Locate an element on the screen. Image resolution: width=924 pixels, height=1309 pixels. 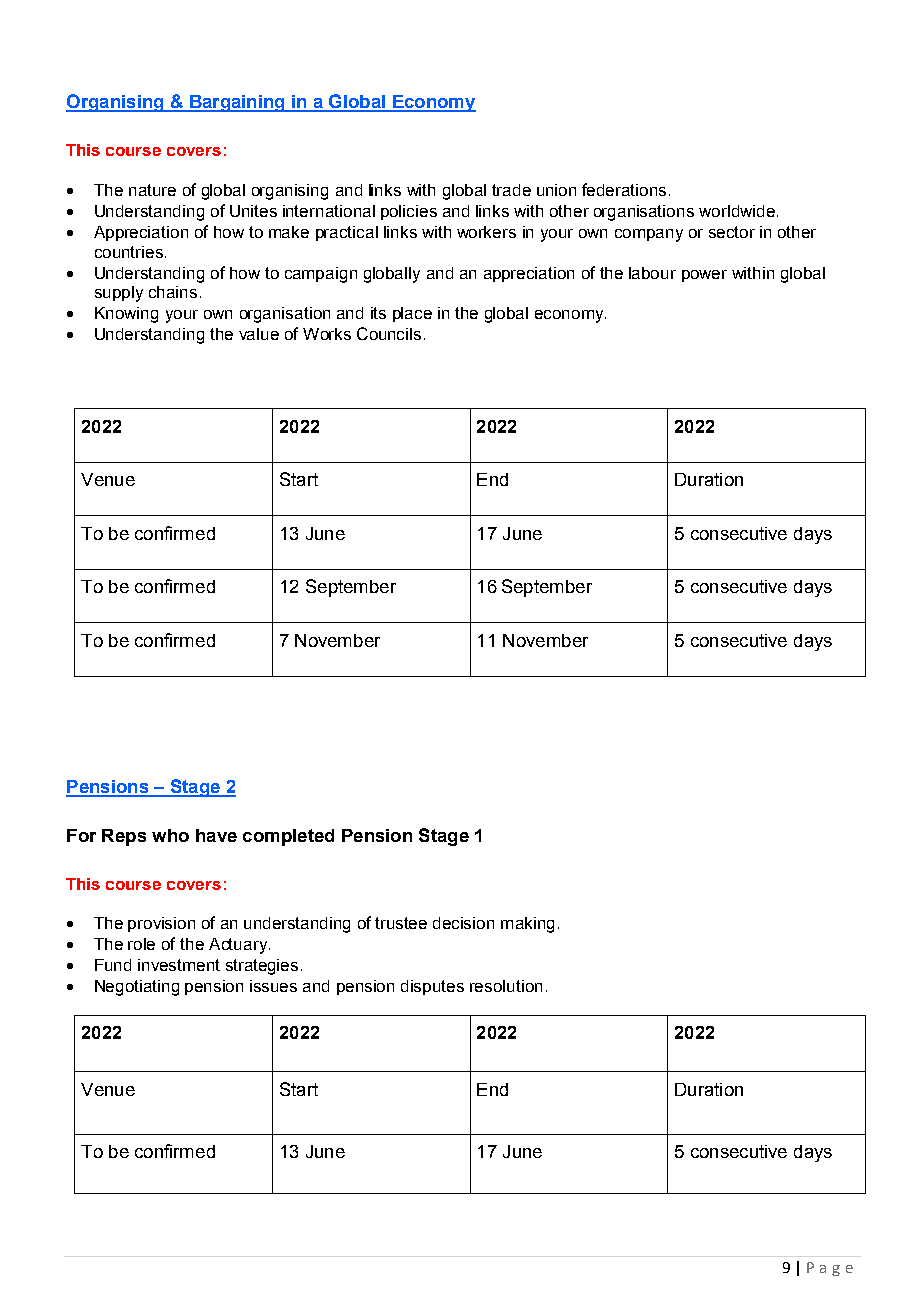
Negotiating is located at coordinates (137, 988).
